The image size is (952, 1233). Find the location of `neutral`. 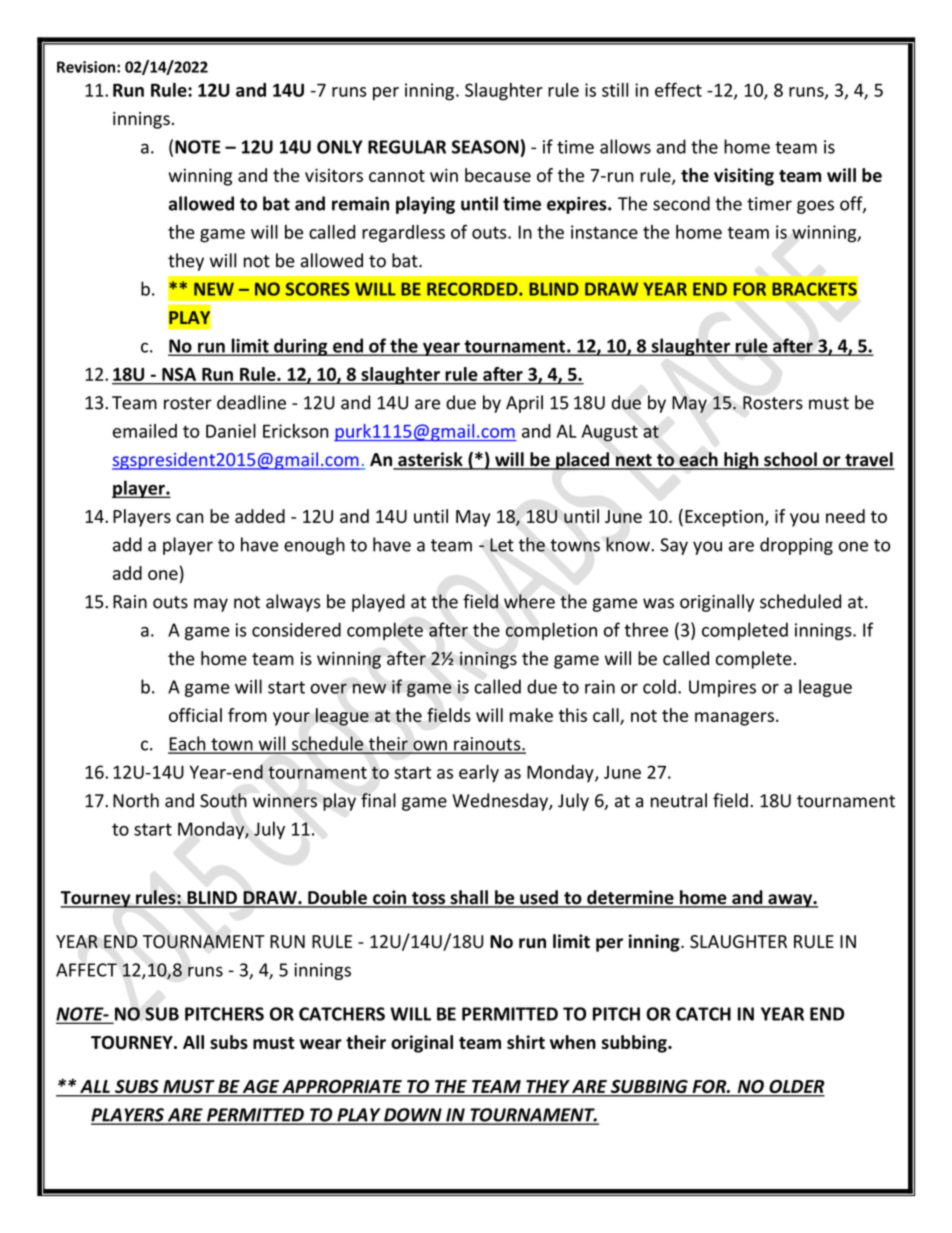

neutral is located at coordinates (679, 800).
